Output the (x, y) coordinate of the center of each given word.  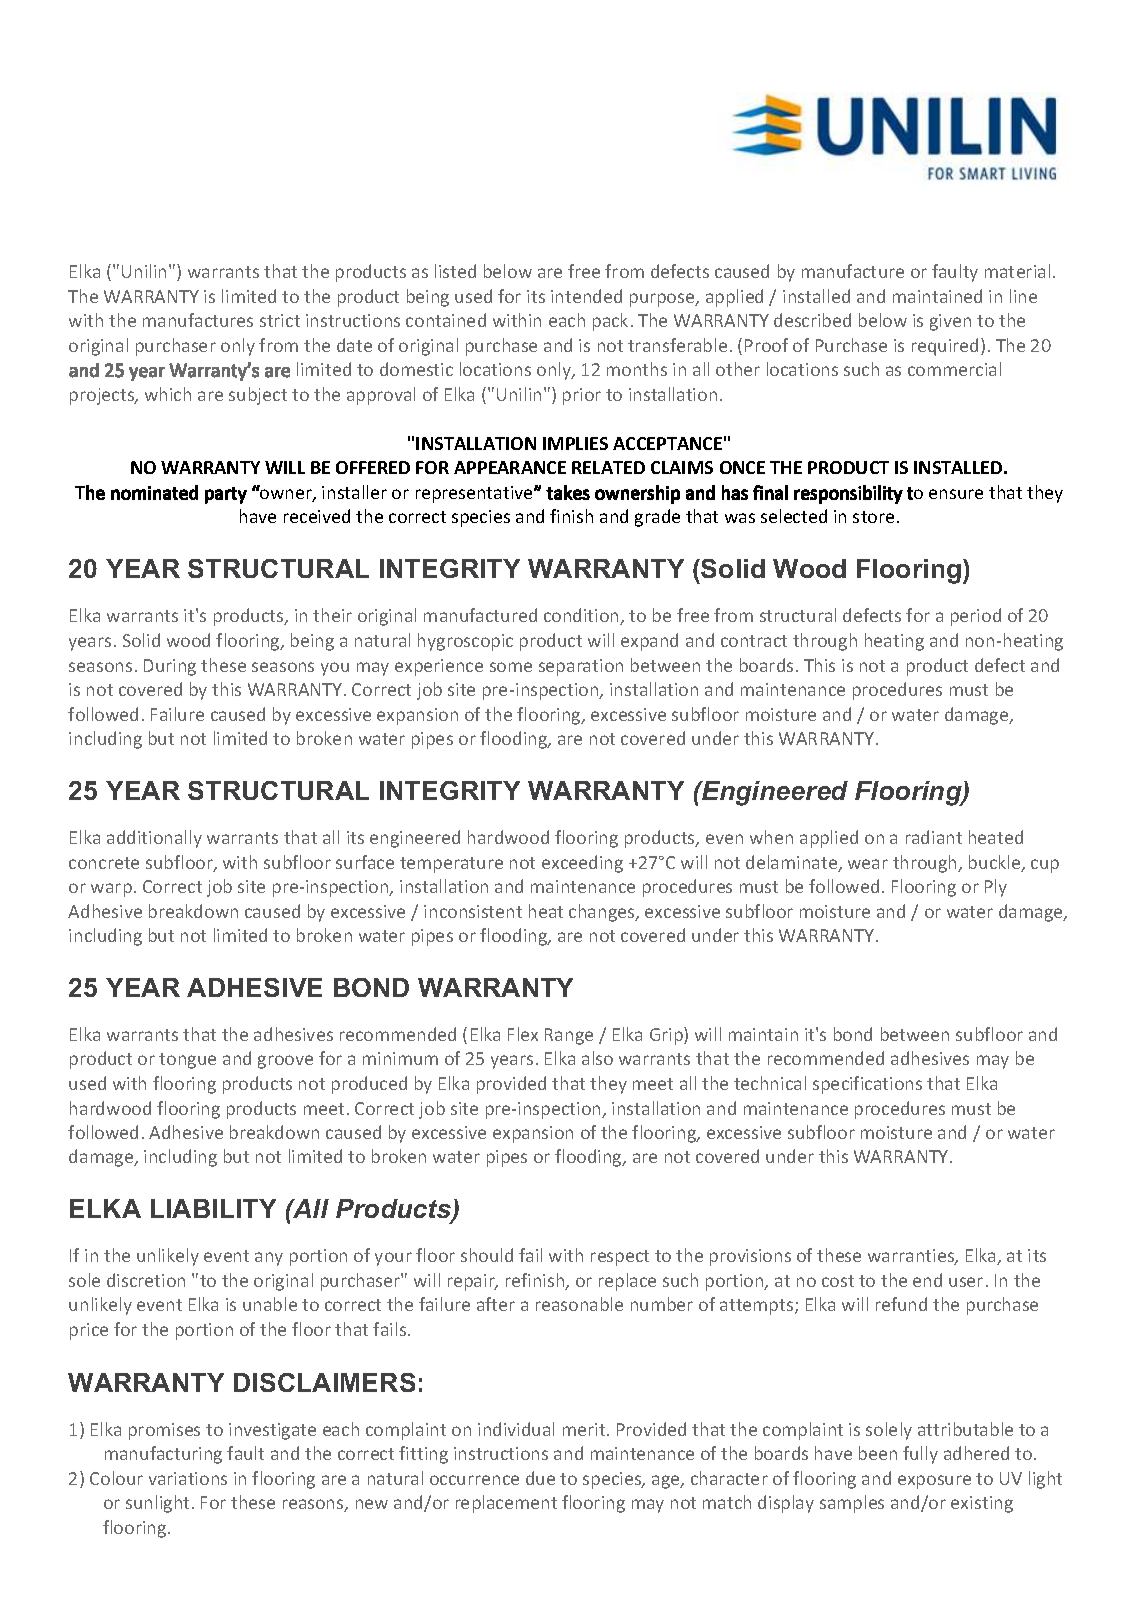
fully (920, 1455)
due (540, 1478)
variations (188, 1478)
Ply (996, 888)
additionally (154, 839)
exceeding (582, 864)
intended (586, 296)
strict (280, 320)
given (950, 322)
